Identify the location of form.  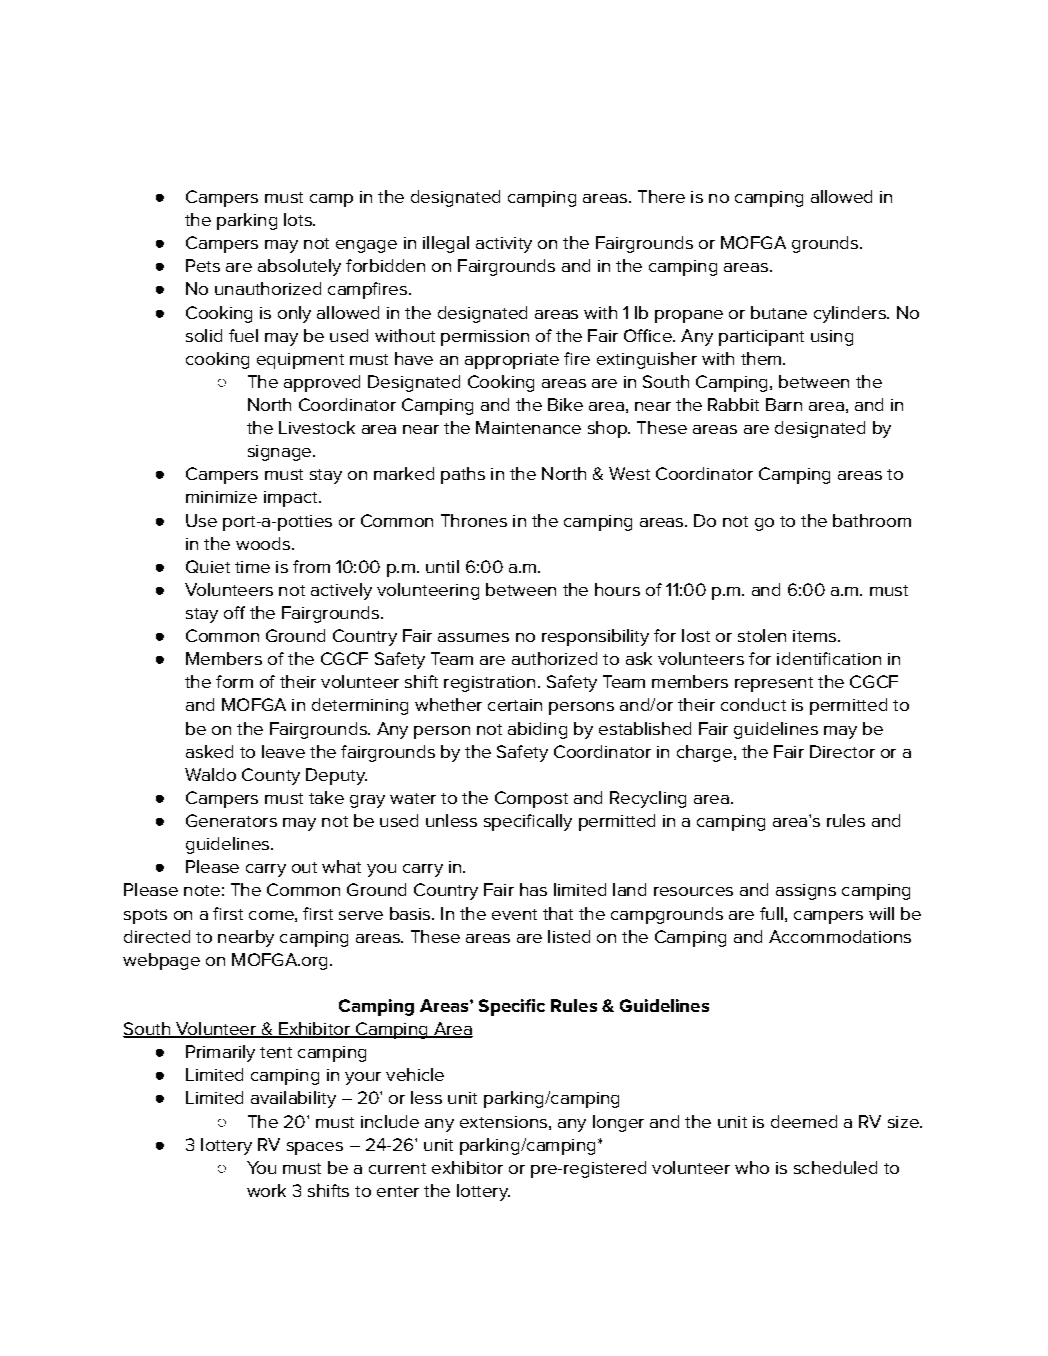
(234, 681).
